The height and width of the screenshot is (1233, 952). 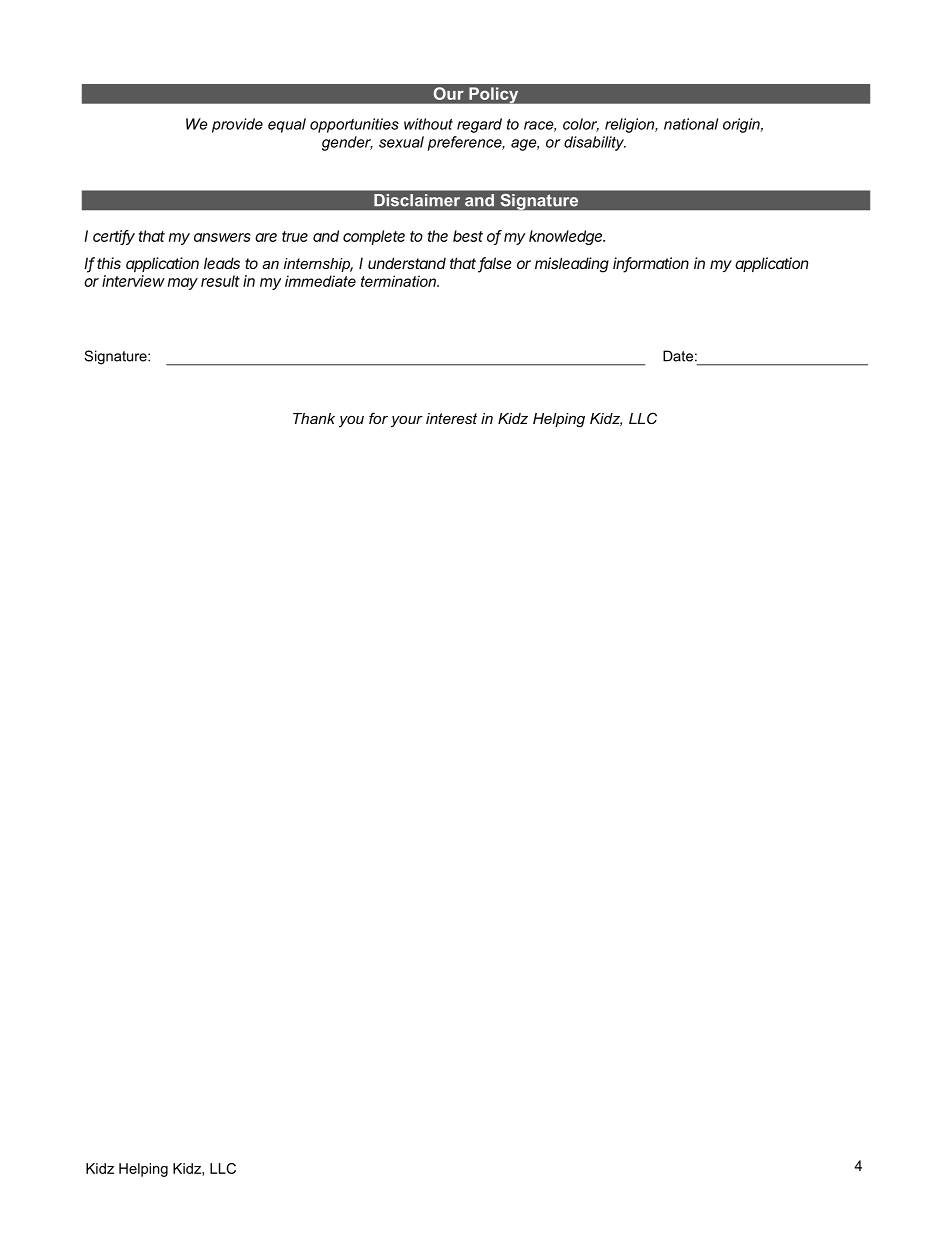 I want to click on complete, so click(x=374, y=237).
